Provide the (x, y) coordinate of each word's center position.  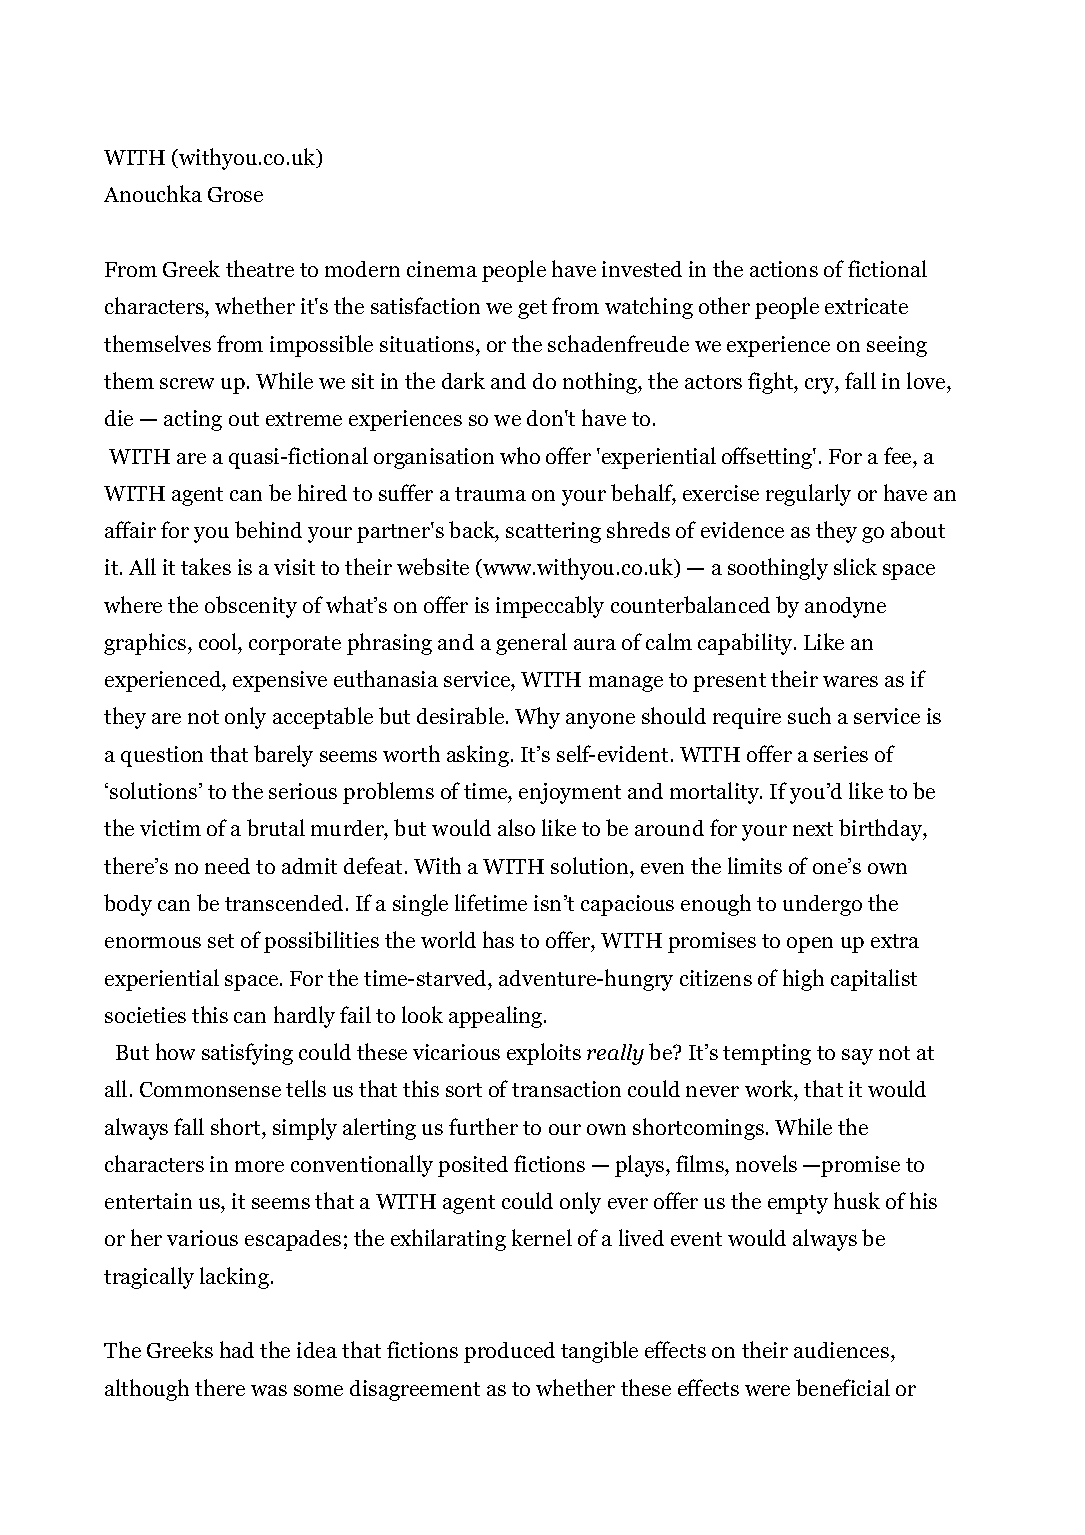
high (803, 980)
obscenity (251, 607)
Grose (235, 194)
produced (509, 1352)
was (269, 1390)
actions (784, 269)
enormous (153, 942)
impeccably (550, 607)
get (532, 309)
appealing (497, 1017)
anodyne (845, 607)
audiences (843, 1352)
